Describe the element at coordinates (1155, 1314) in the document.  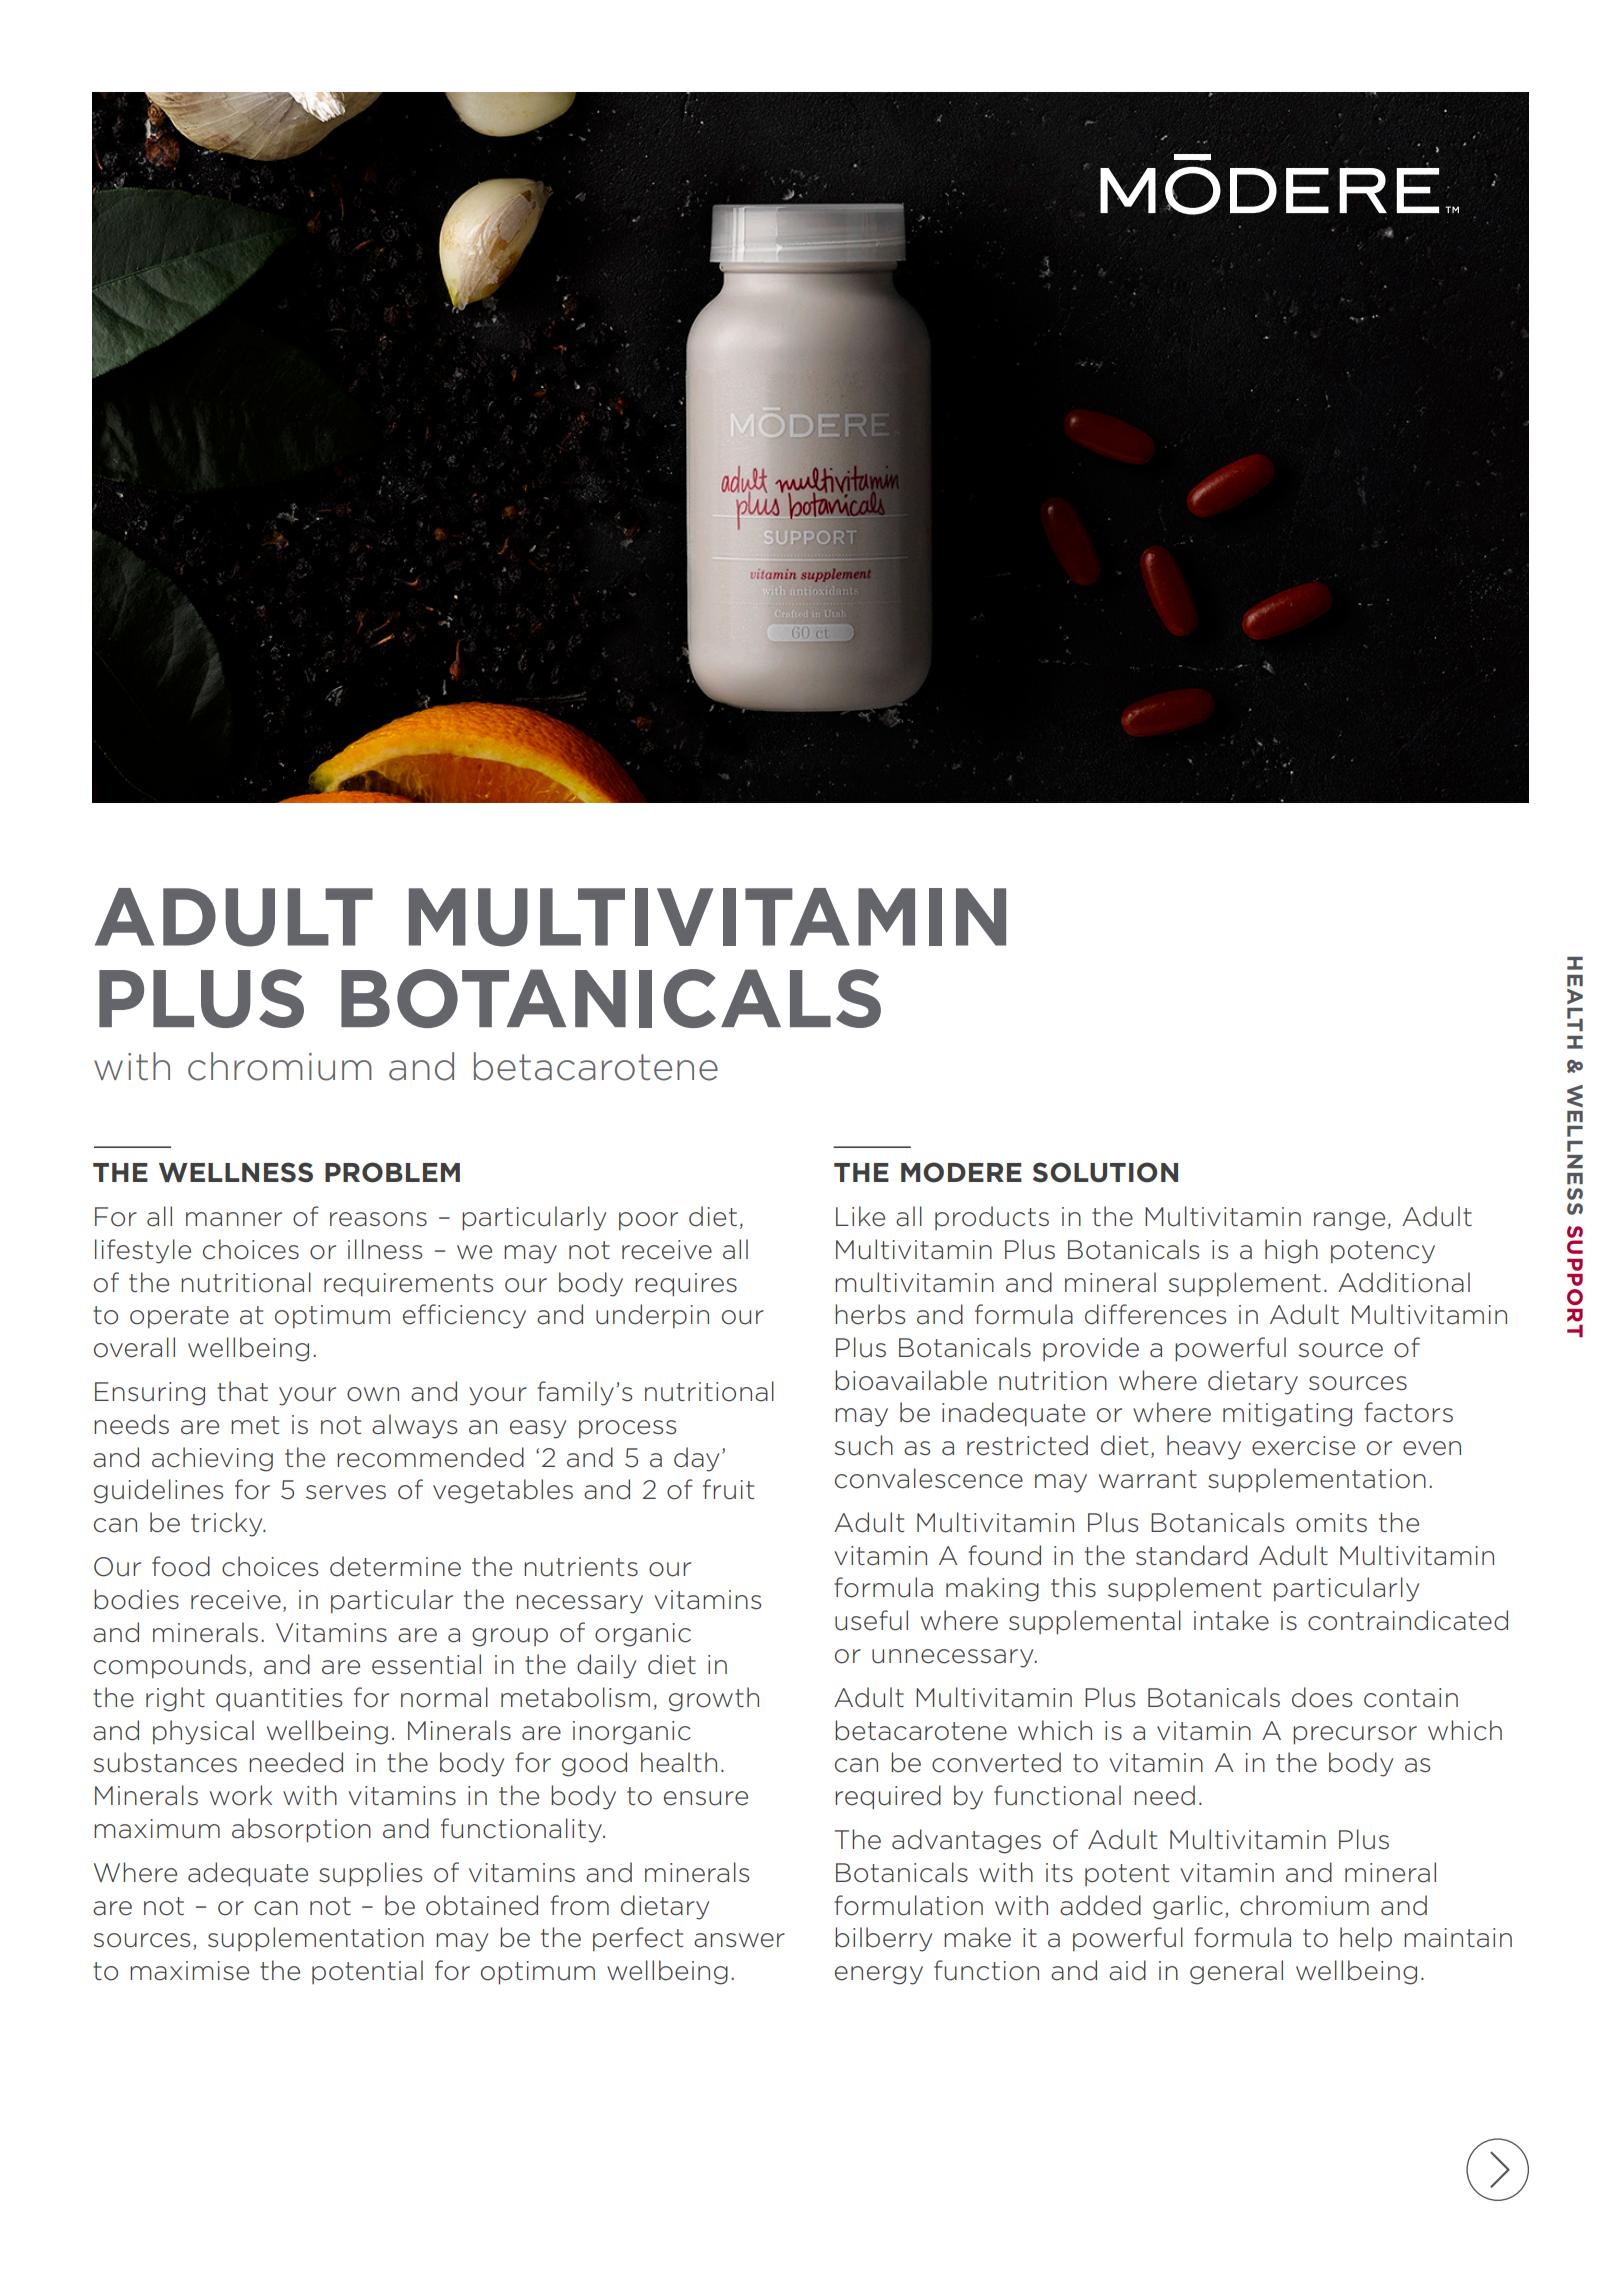
I see `differences` at that location.
